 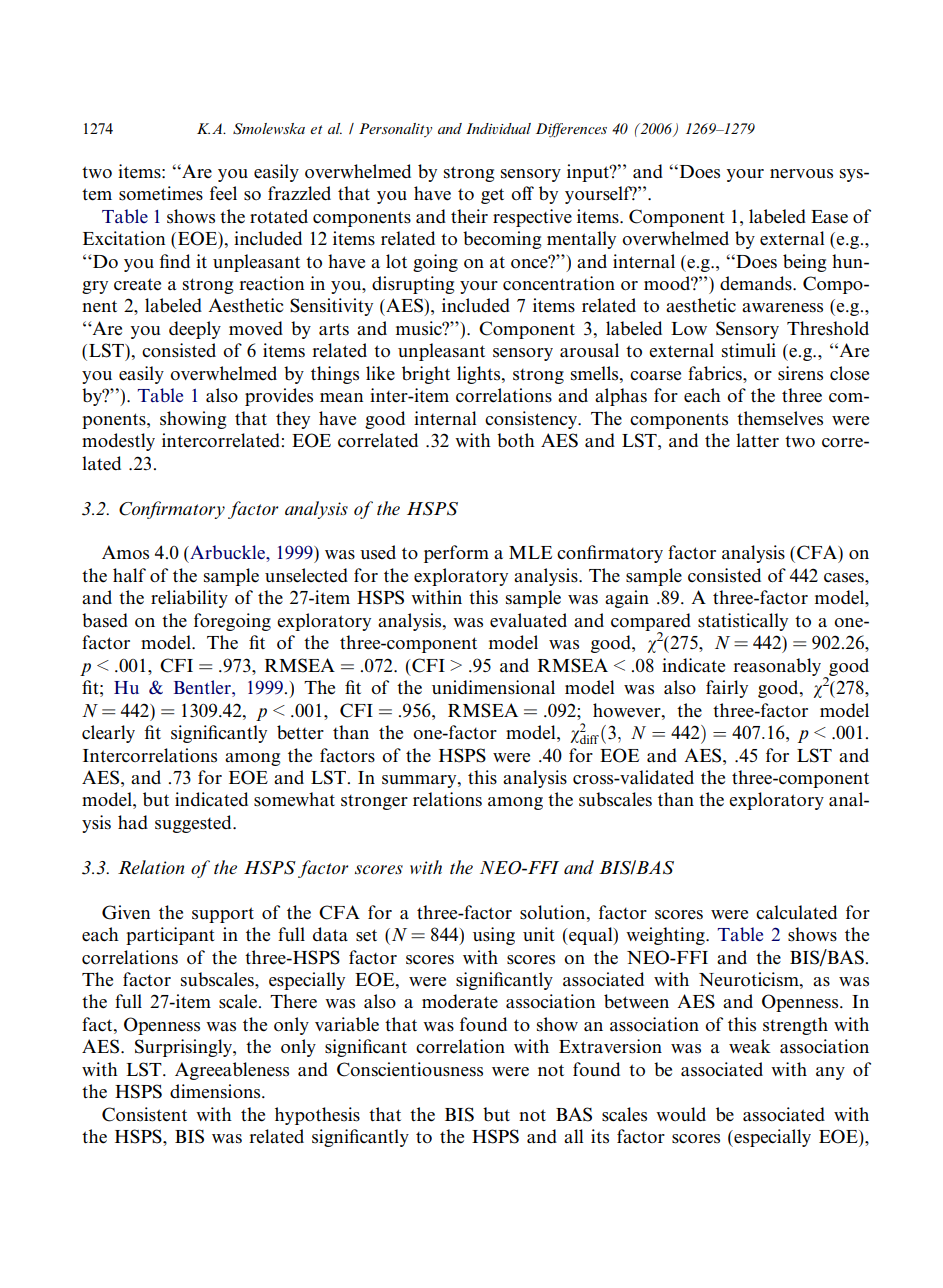 What do you see at coordinates (216, 1091) in the screenshot?
I see `dimensions` at bounding box center [216, 1091].
